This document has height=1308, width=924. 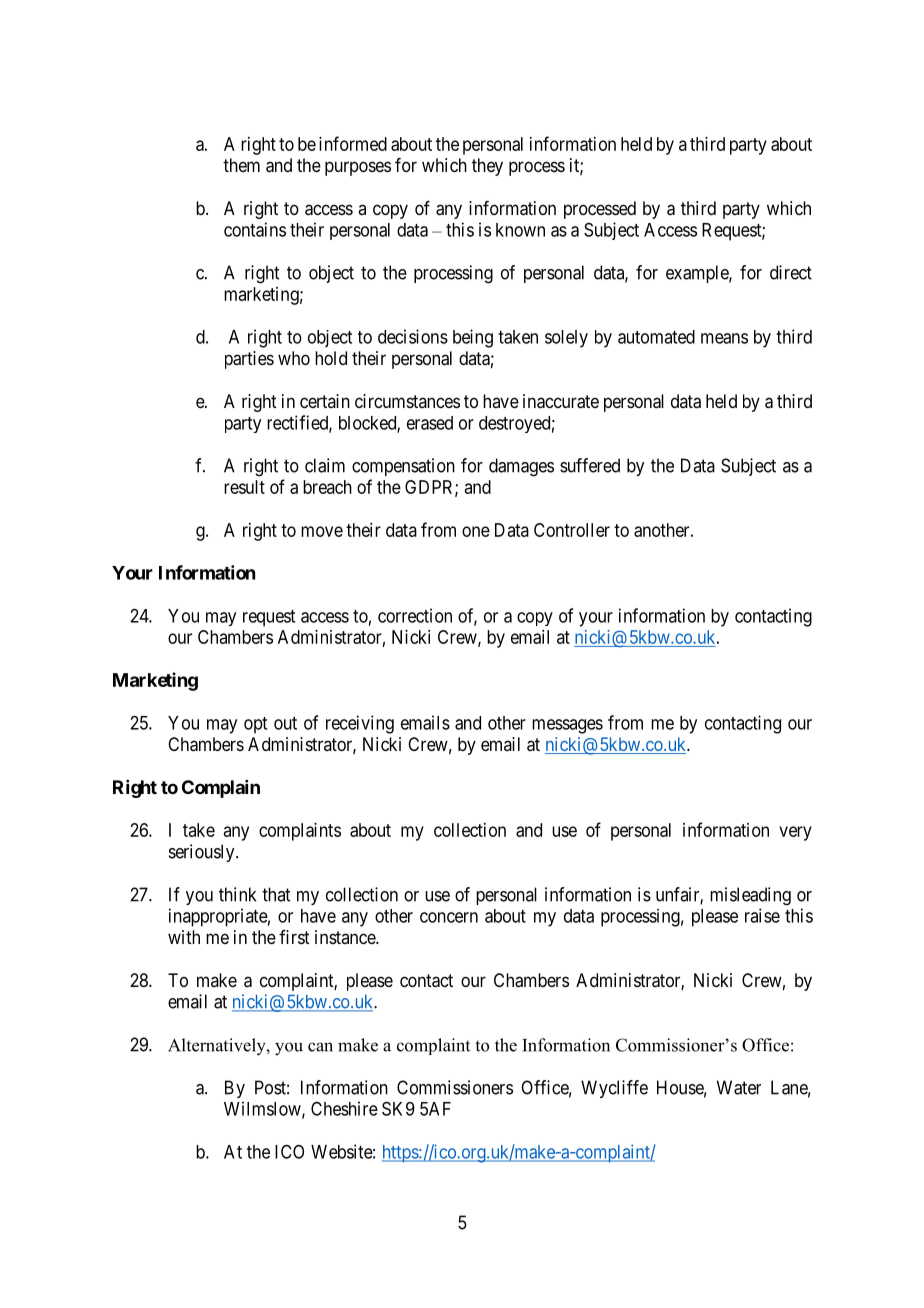 What do you see at coordinates (572, 530) in the document?
I see `Controller` at bounding box center [572, 530].
